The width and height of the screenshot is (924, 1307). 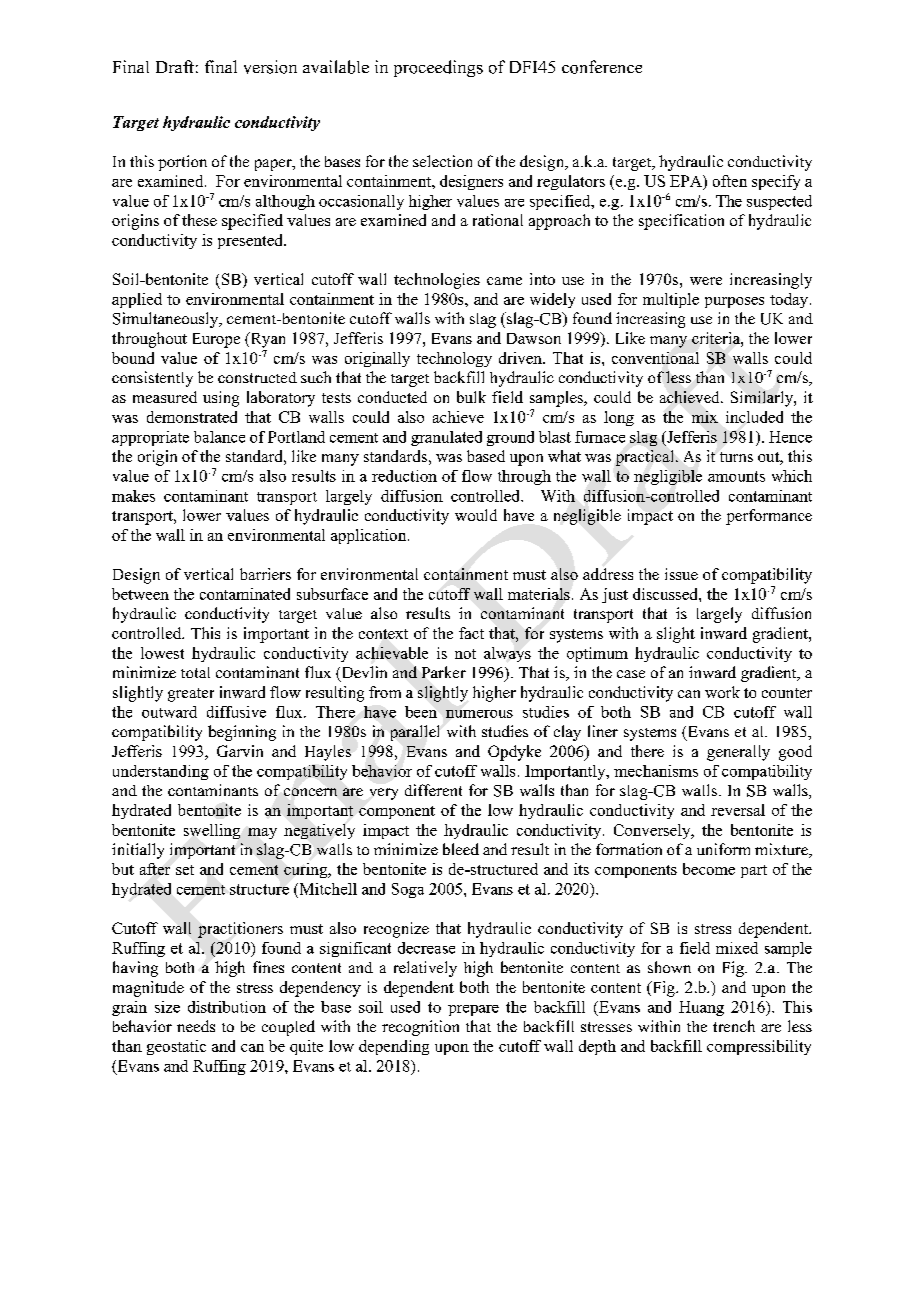 What do you see at coordinates (754, 417) in the screenshot?
I see `included` at bounding box center [754, 417].
